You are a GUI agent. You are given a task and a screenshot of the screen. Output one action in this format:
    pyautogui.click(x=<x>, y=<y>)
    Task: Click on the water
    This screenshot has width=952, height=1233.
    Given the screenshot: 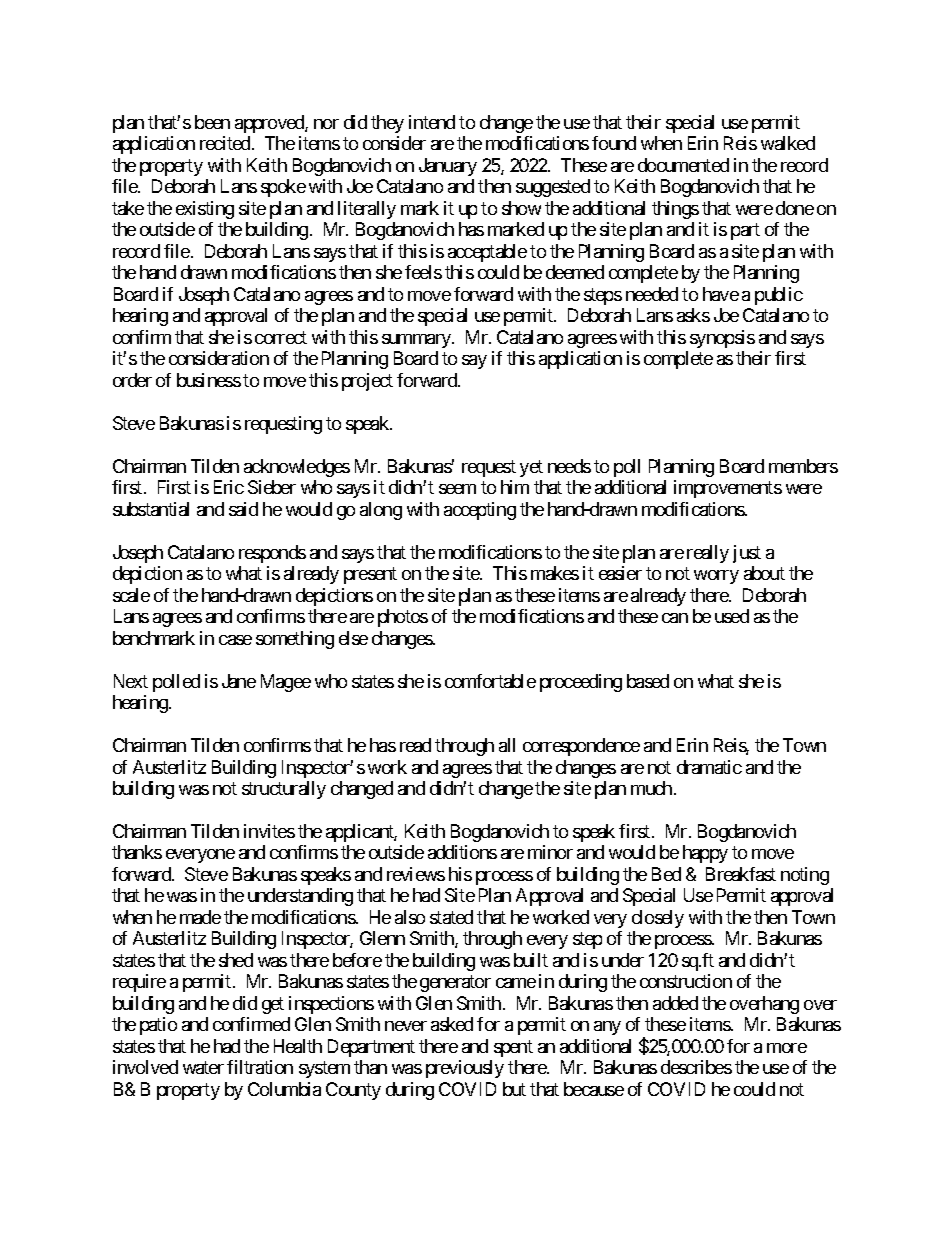 What is the action you would take?
    pyautogui.click(x=203, y=1067)
